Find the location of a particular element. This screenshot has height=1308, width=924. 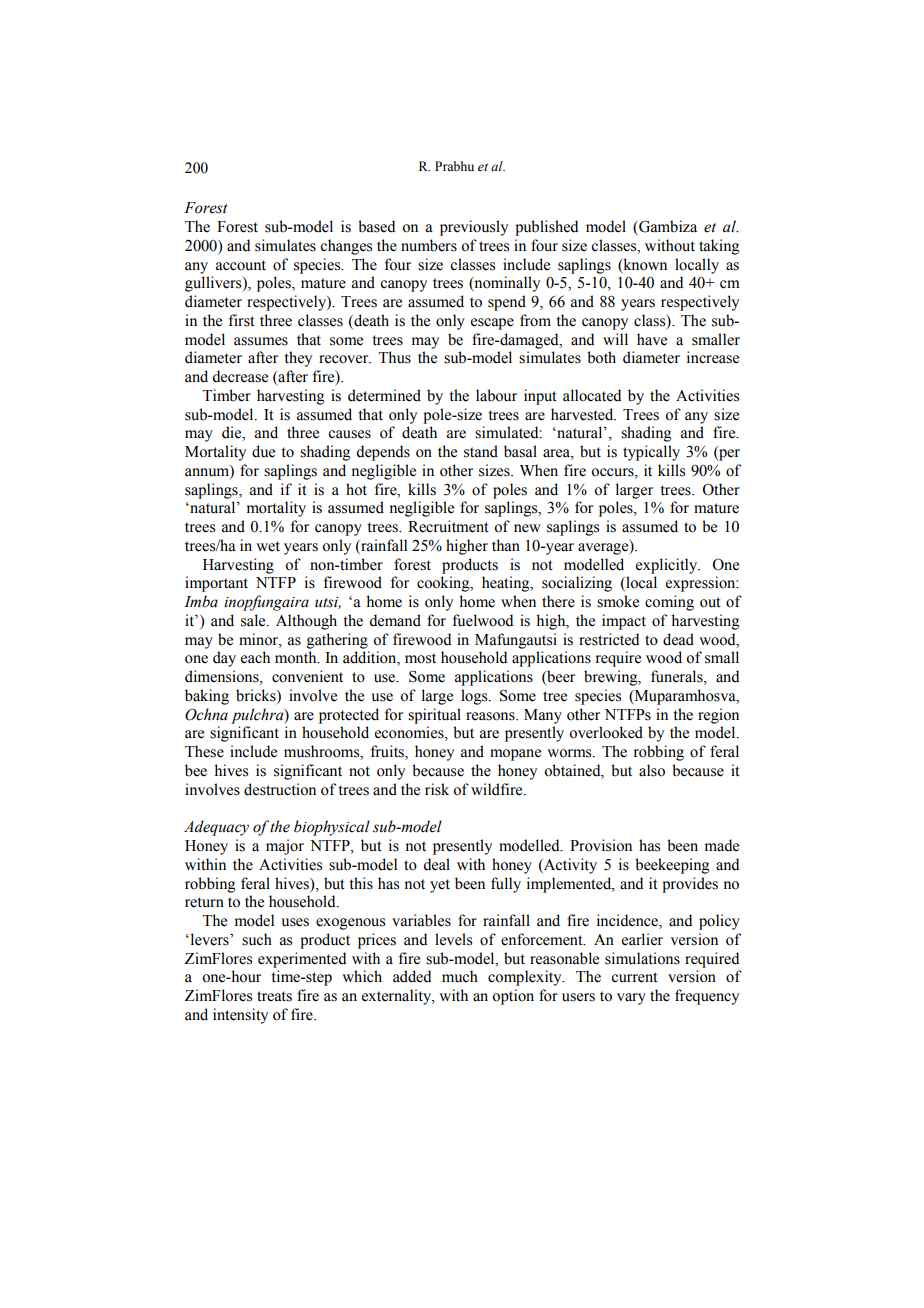

major is located at coordinates (285, 847).
